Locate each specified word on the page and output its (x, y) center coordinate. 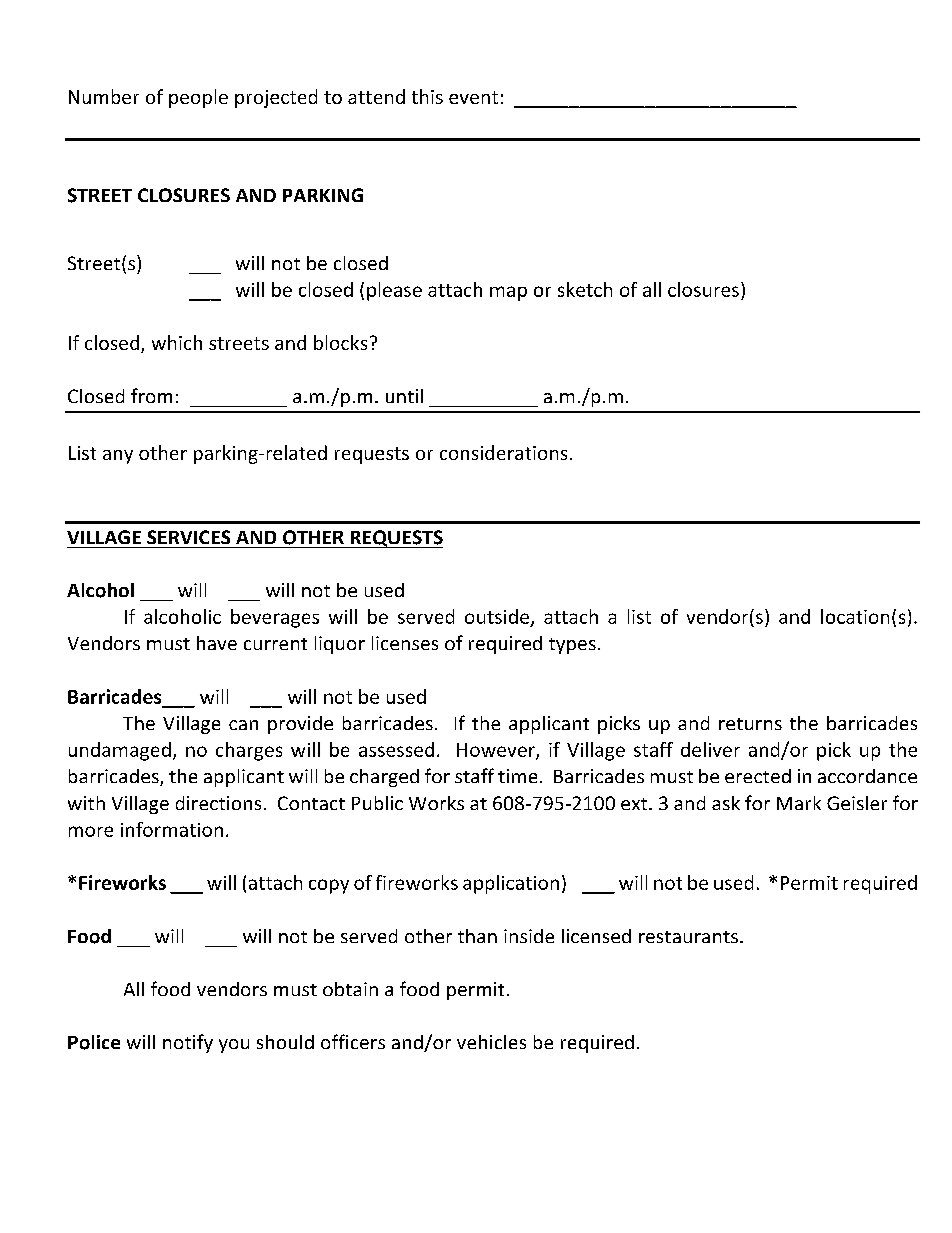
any (118, 457)
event (473, 97)
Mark (799, 803)
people (198, 98)
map (508, 293)
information (172, 829)
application (511, 884)
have (217, 643)
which (177, 342)
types (572, 646)
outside (497, 616)
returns (750, 724)
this (427, 96)
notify (188, 1043)
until (404, 396)
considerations (503, 452)
